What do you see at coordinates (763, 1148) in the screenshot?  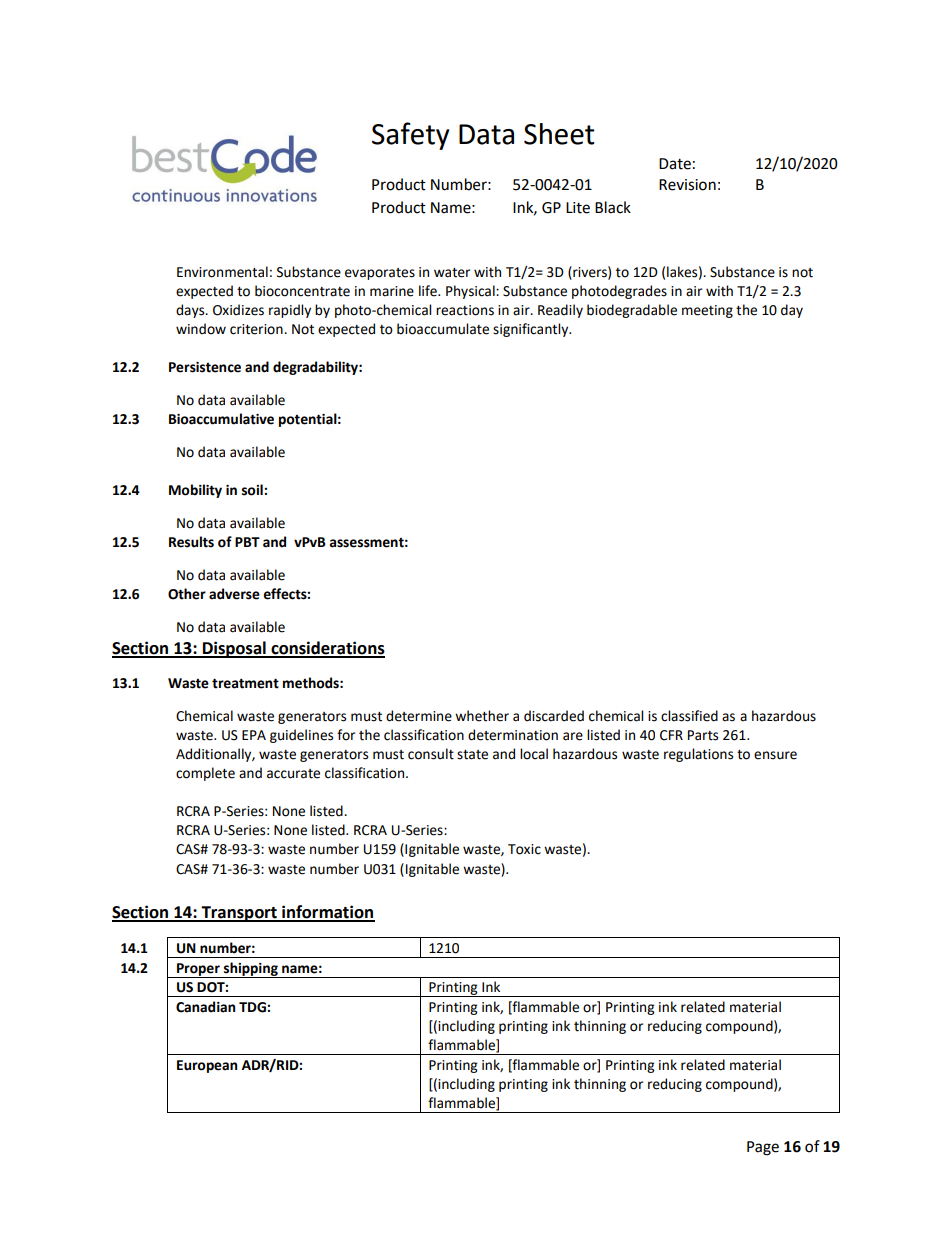 I see `Page` at bounding box center [763, 1148].
